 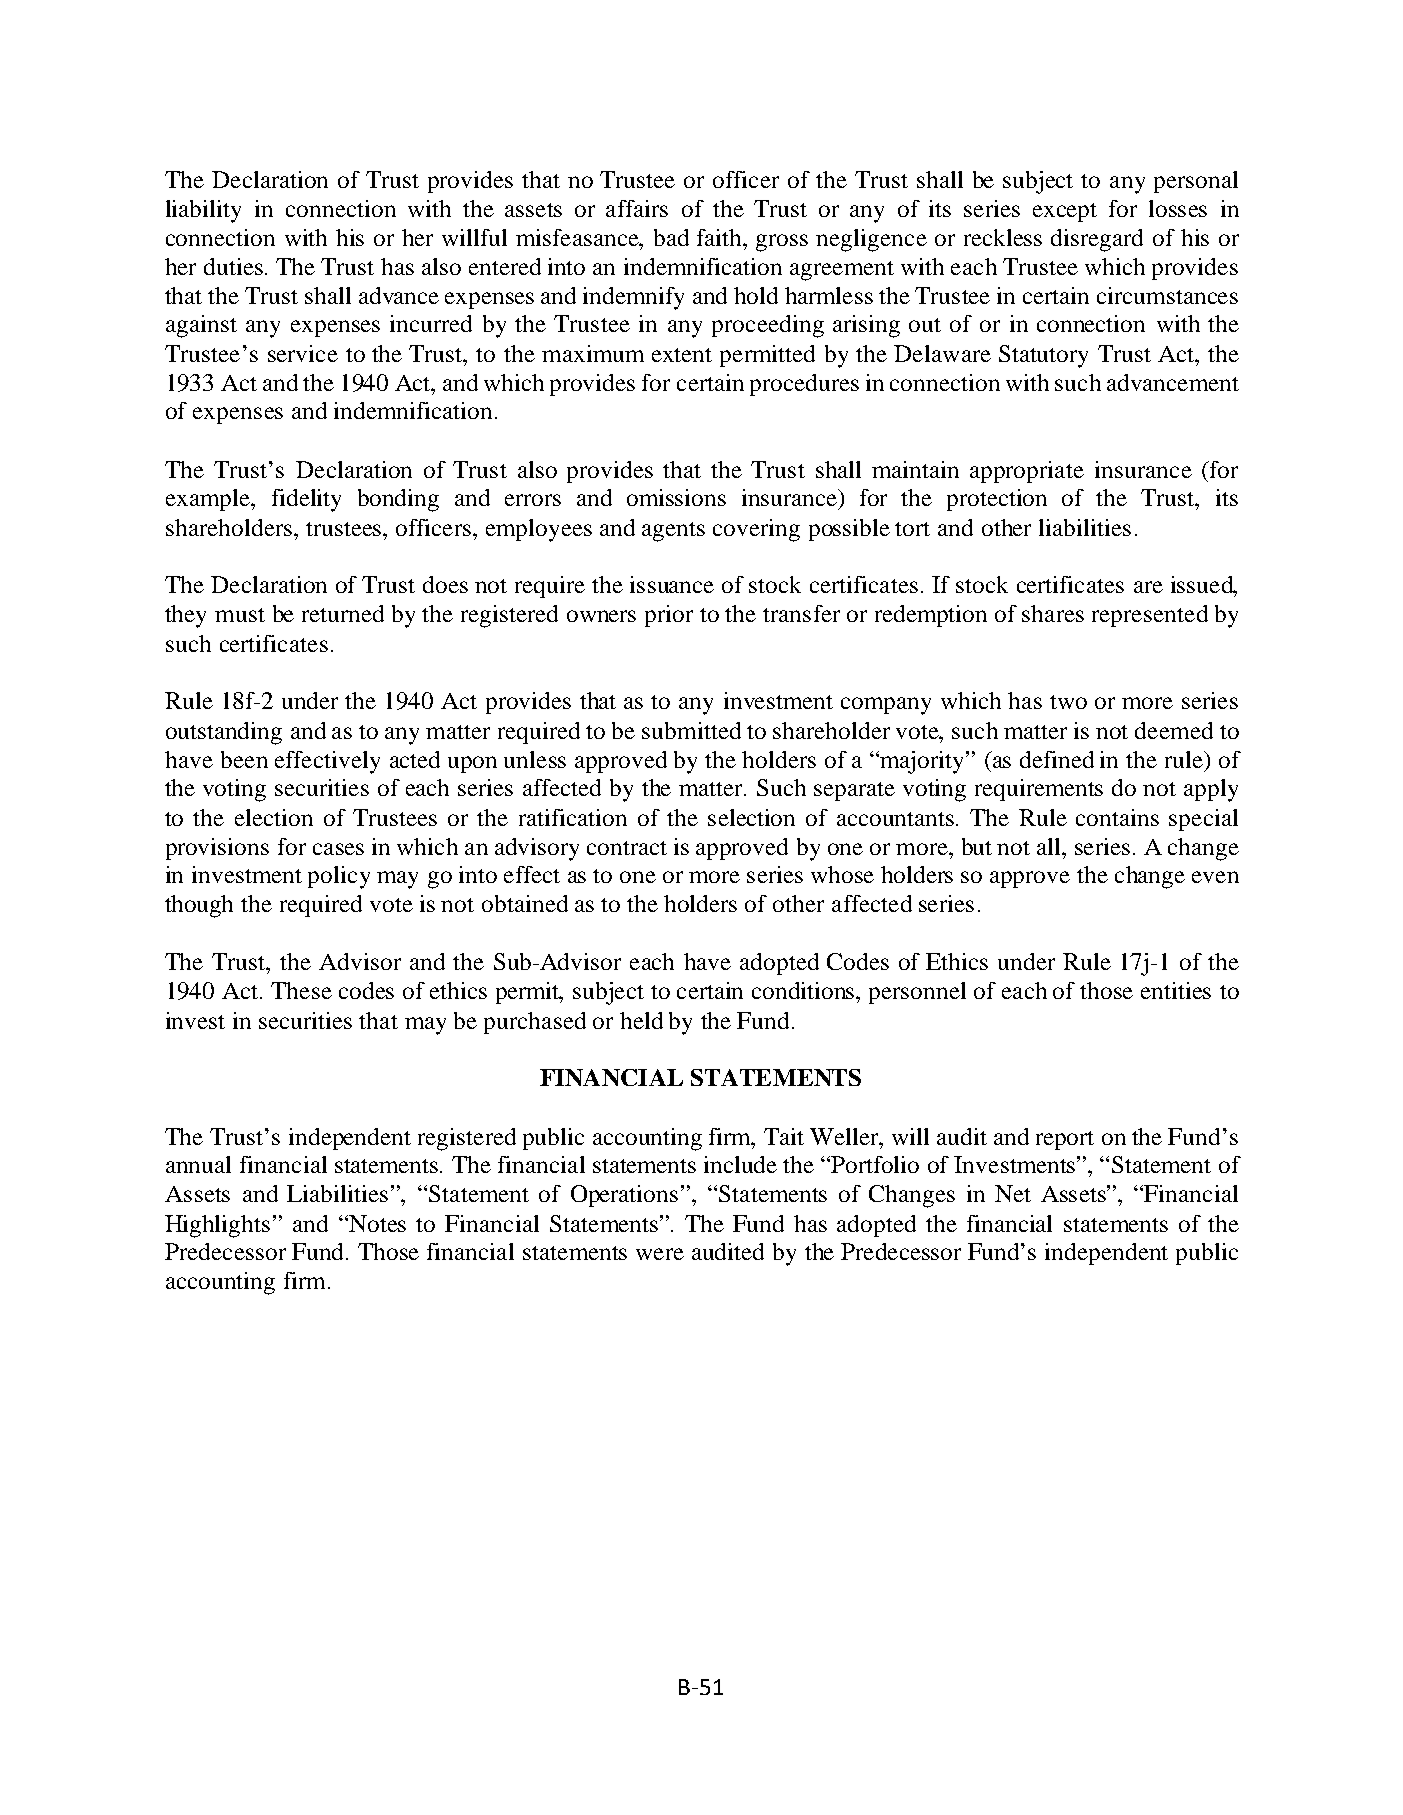 I want to click on contract, so click(x=627, y=848).
